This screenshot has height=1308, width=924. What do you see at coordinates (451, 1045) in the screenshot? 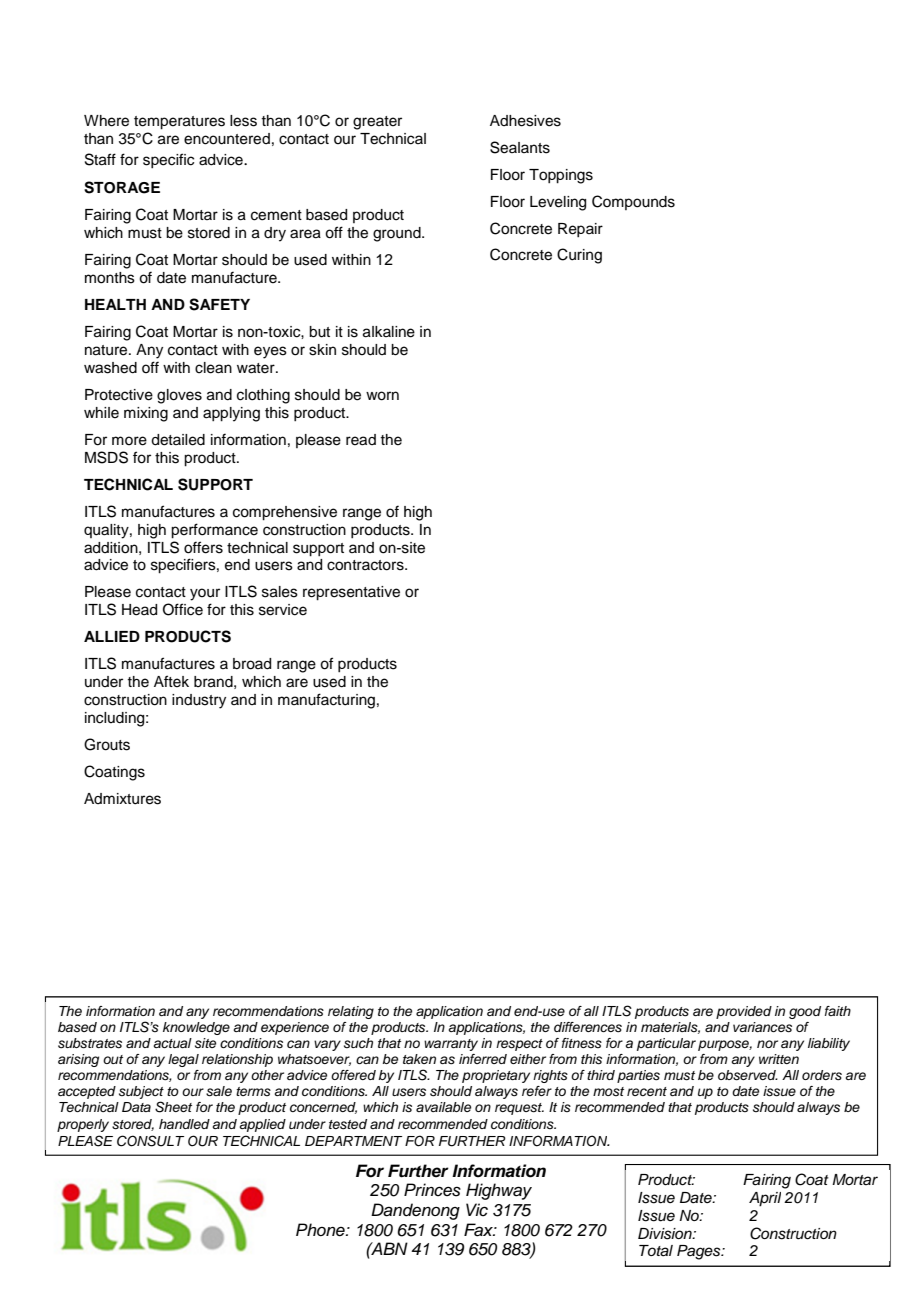
I see `warranty` at bounding box center [451, 1045].
